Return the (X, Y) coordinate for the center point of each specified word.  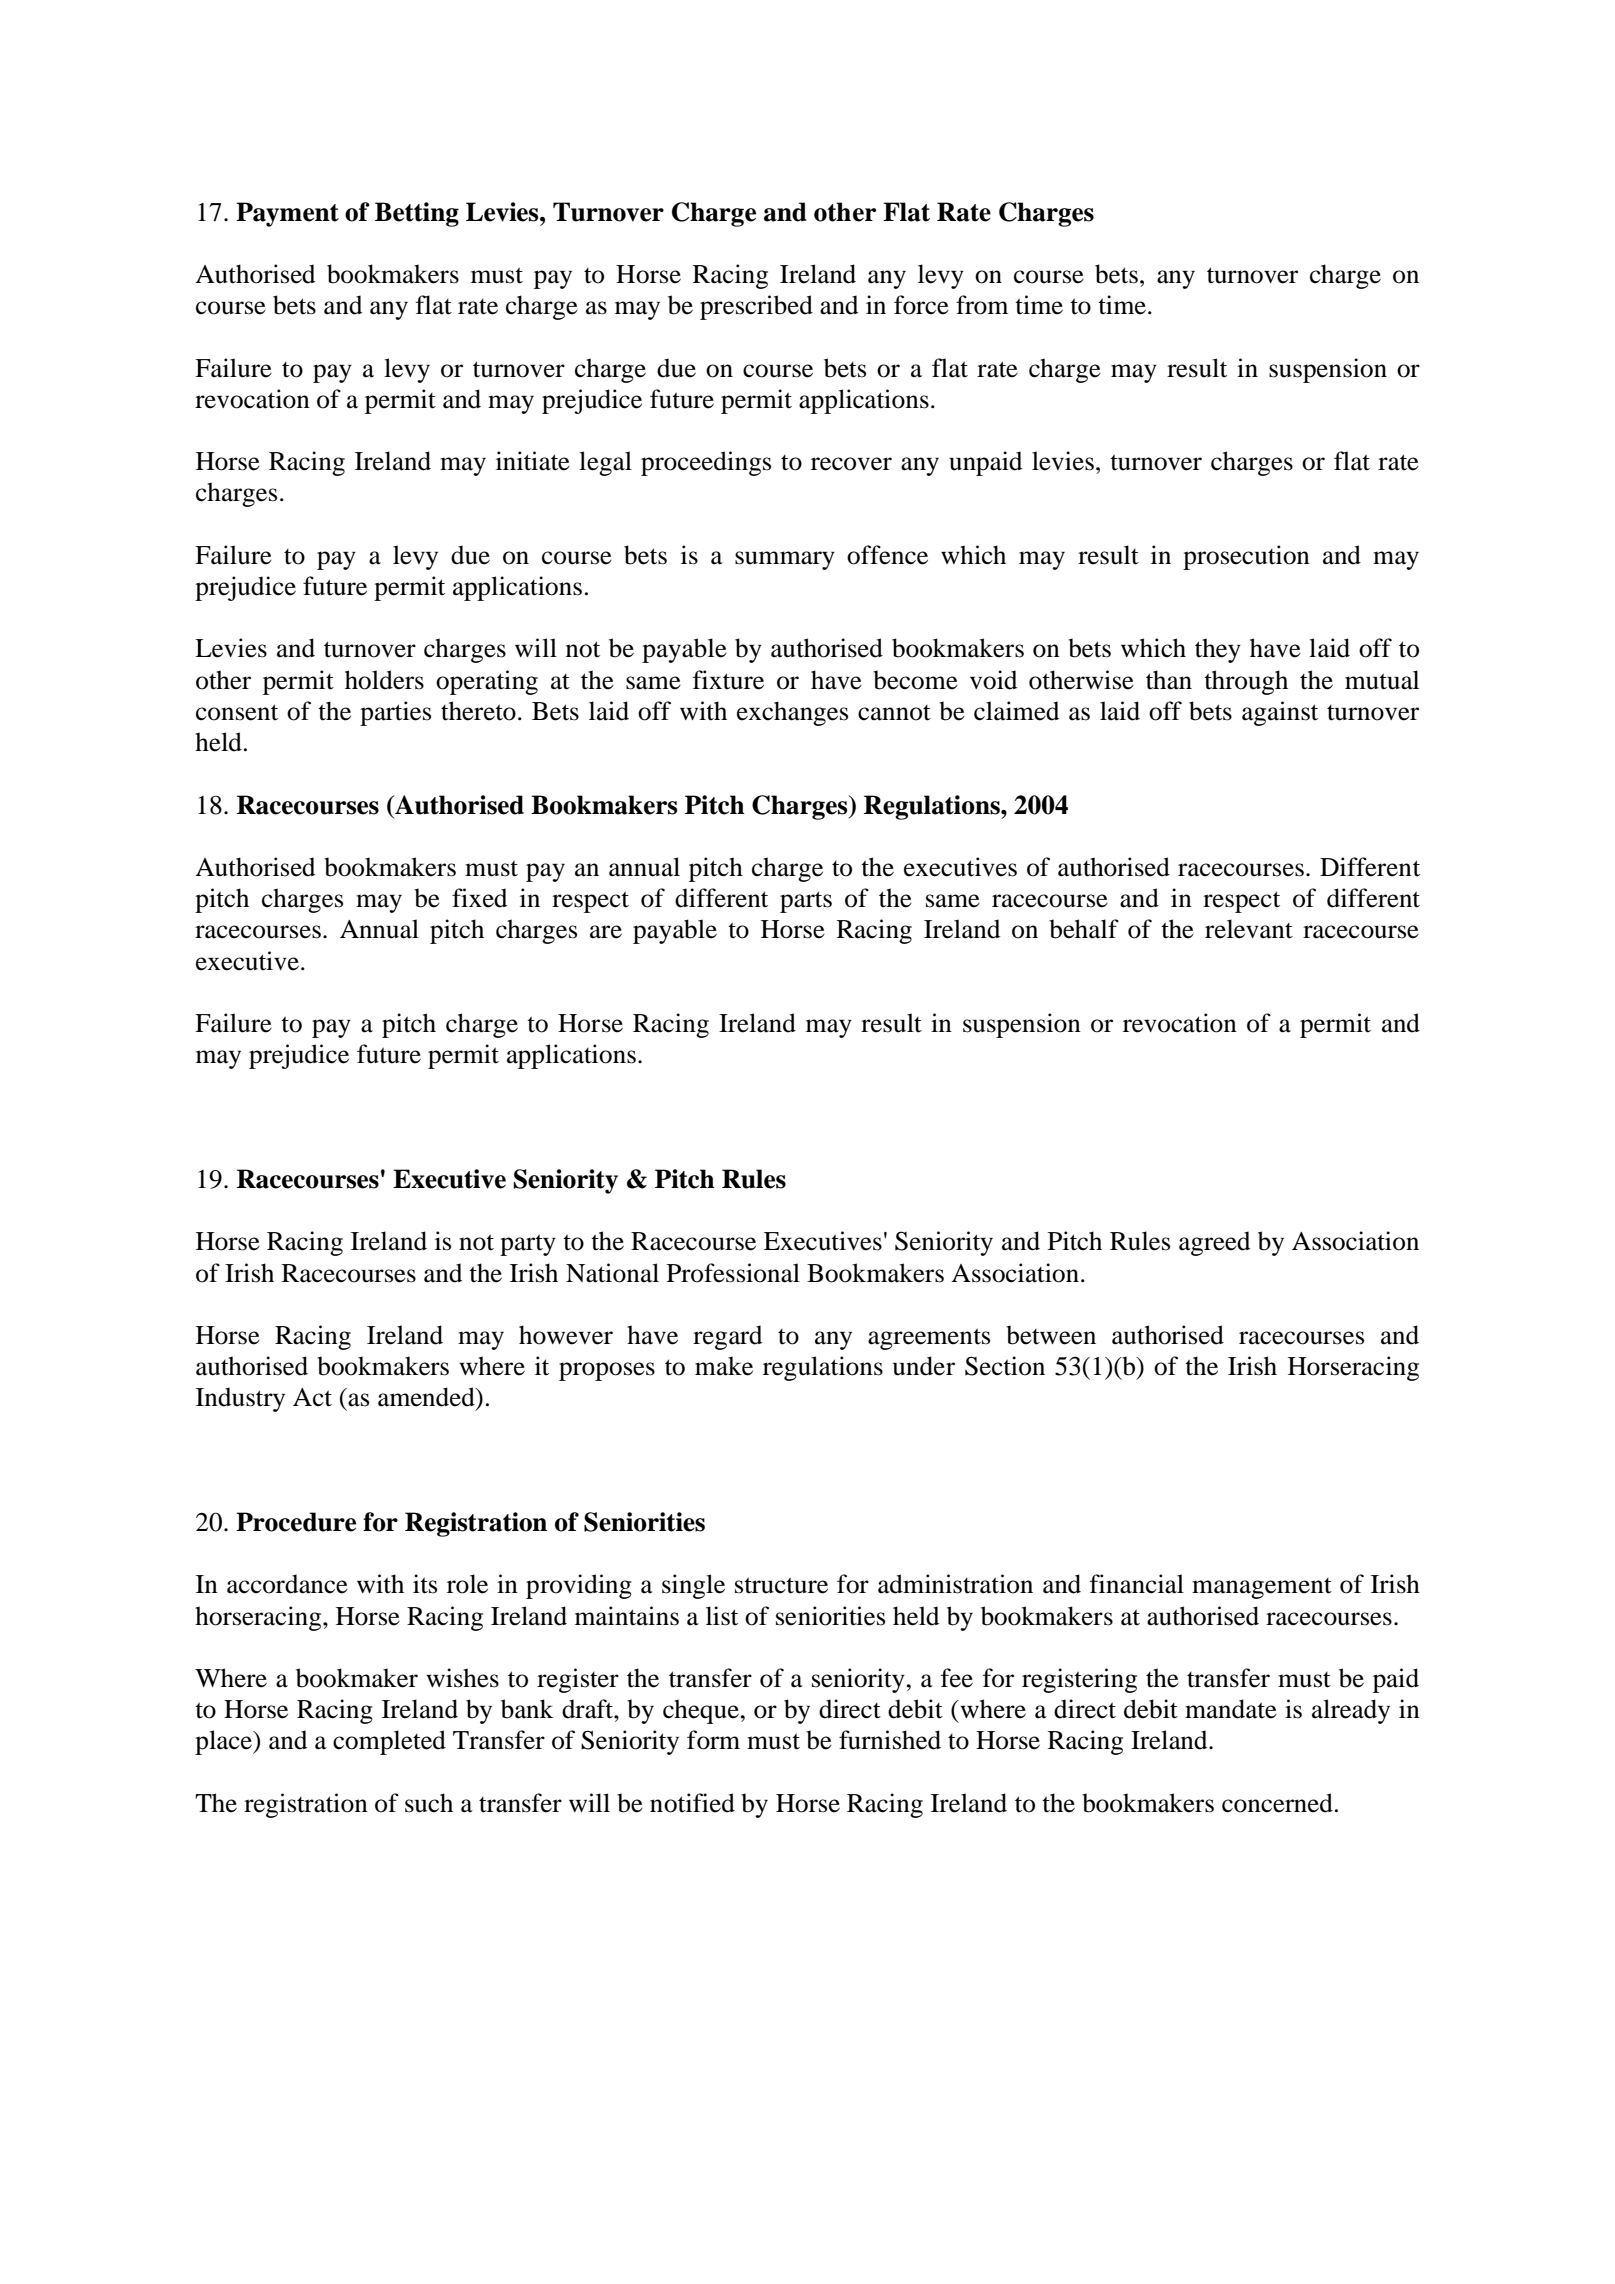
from (982, 305)
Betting (417, 214)
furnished (890, 1740)
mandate (1231, 1709)
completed (389, 1742)
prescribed (756, 307)
